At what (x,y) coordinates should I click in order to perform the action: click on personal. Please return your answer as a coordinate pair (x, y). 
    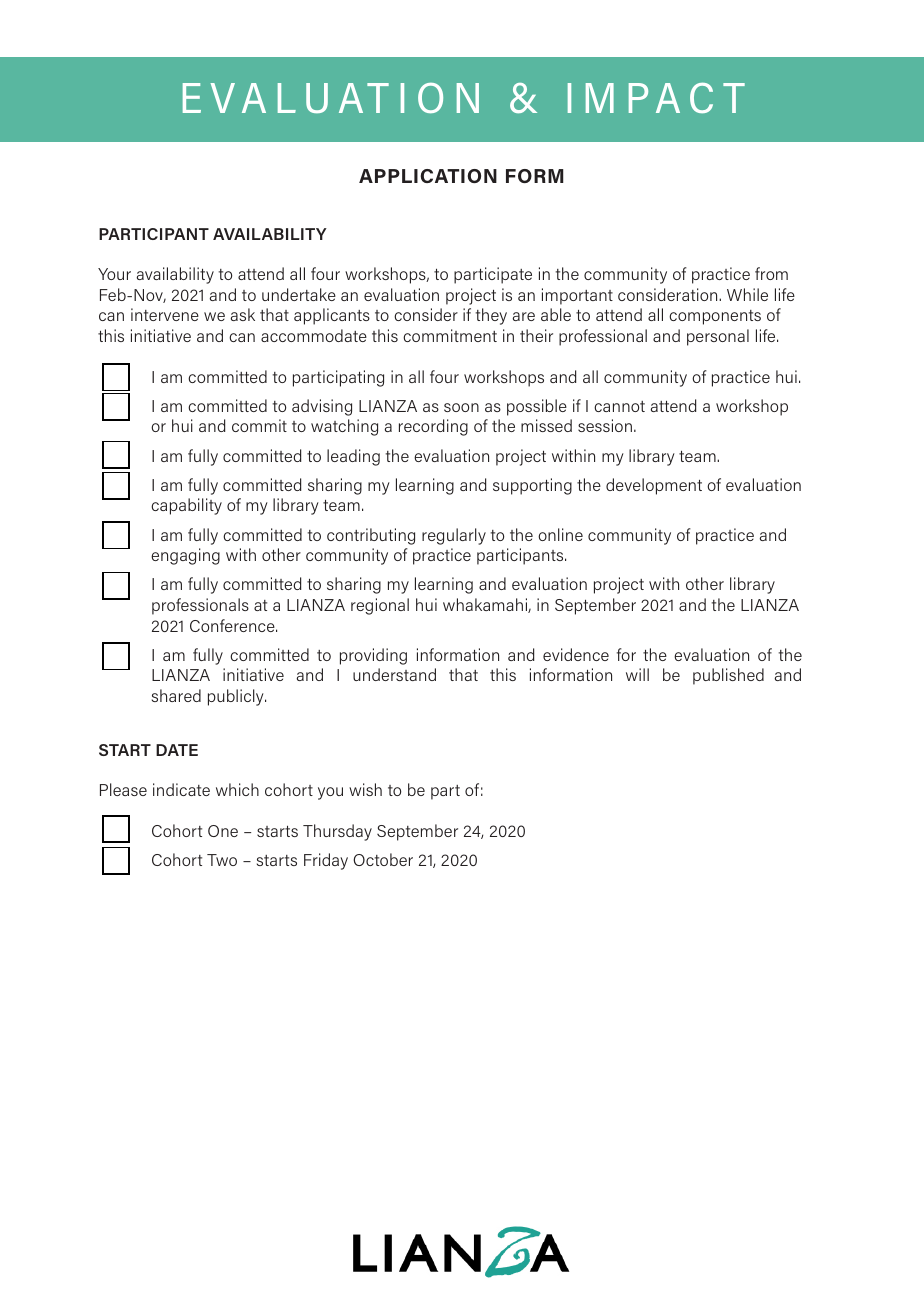
    Looking at the image, I should click on (718, 337).
